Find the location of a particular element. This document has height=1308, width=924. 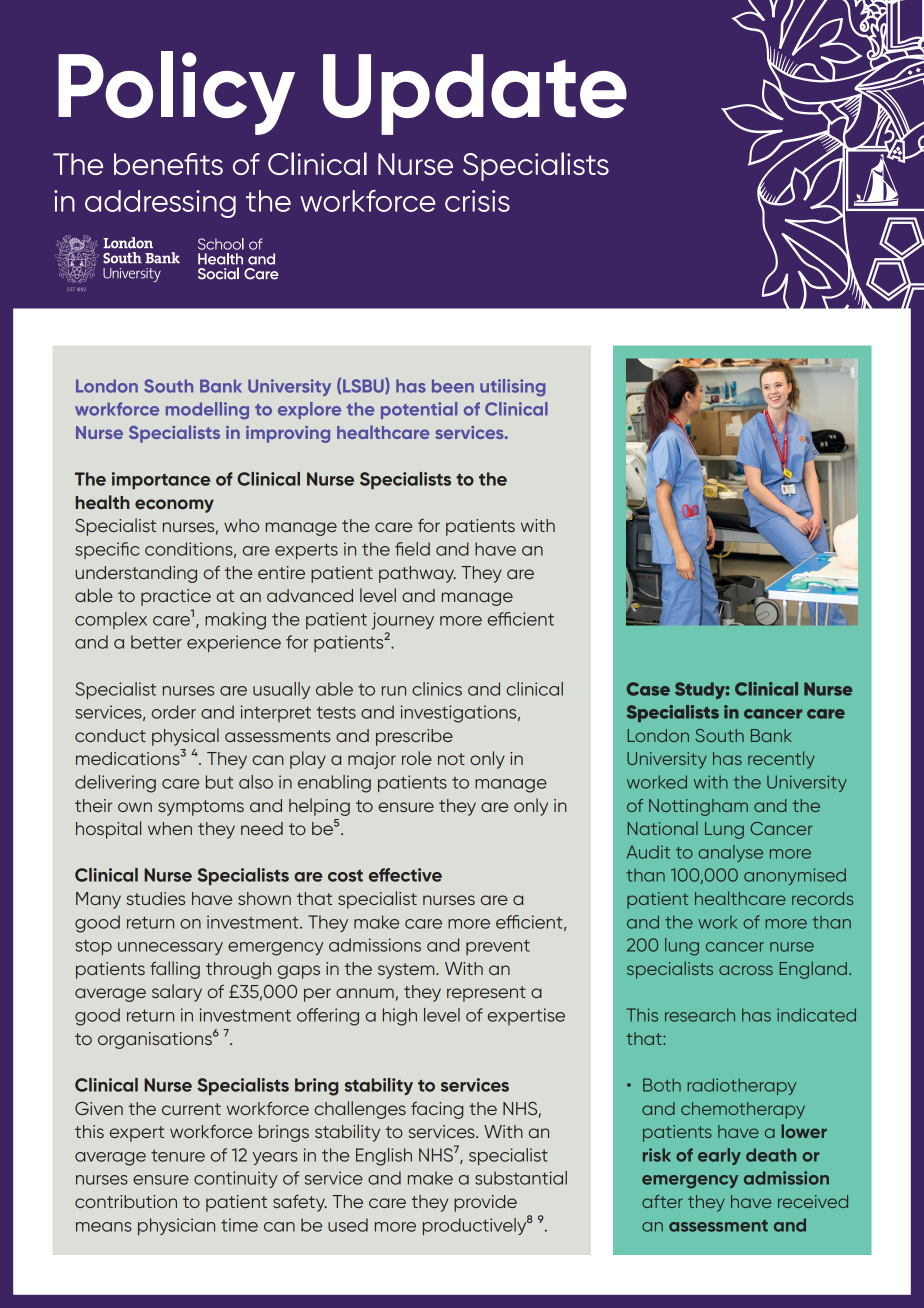

early is located at coordinates (719, 1156).
